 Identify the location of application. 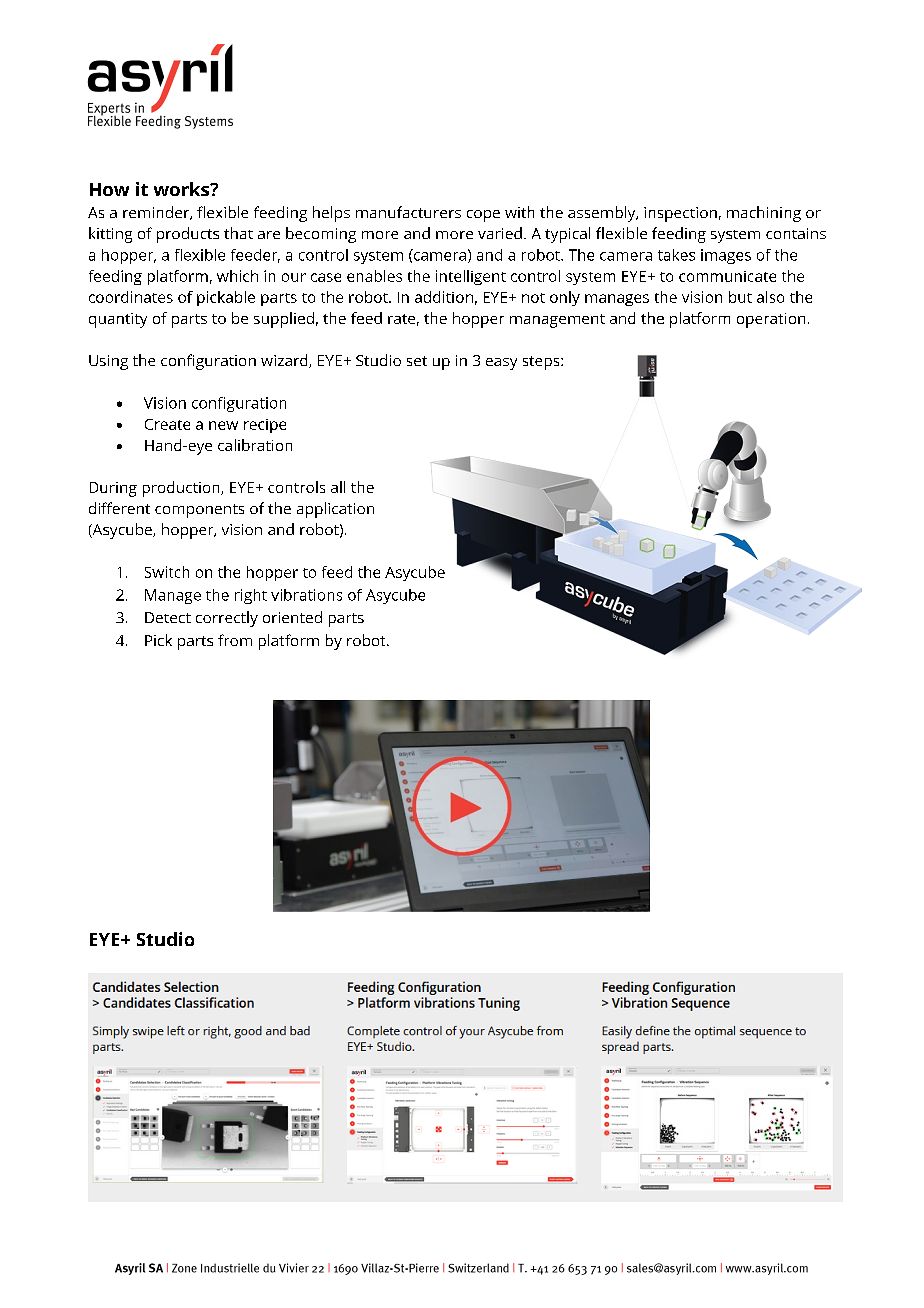
(335, 510).
